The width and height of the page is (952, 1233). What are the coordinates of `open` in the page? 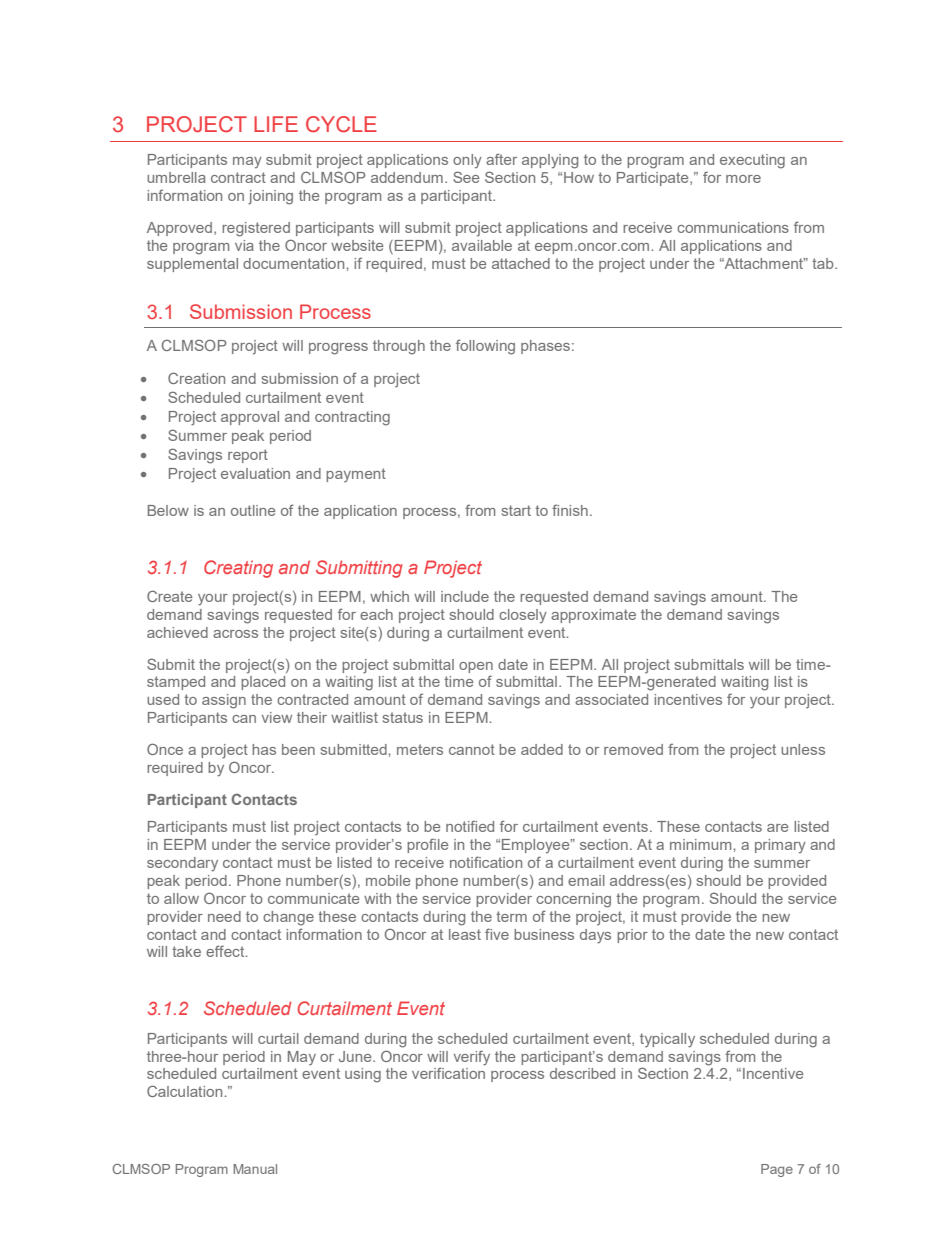 It's located at (476, 667).
